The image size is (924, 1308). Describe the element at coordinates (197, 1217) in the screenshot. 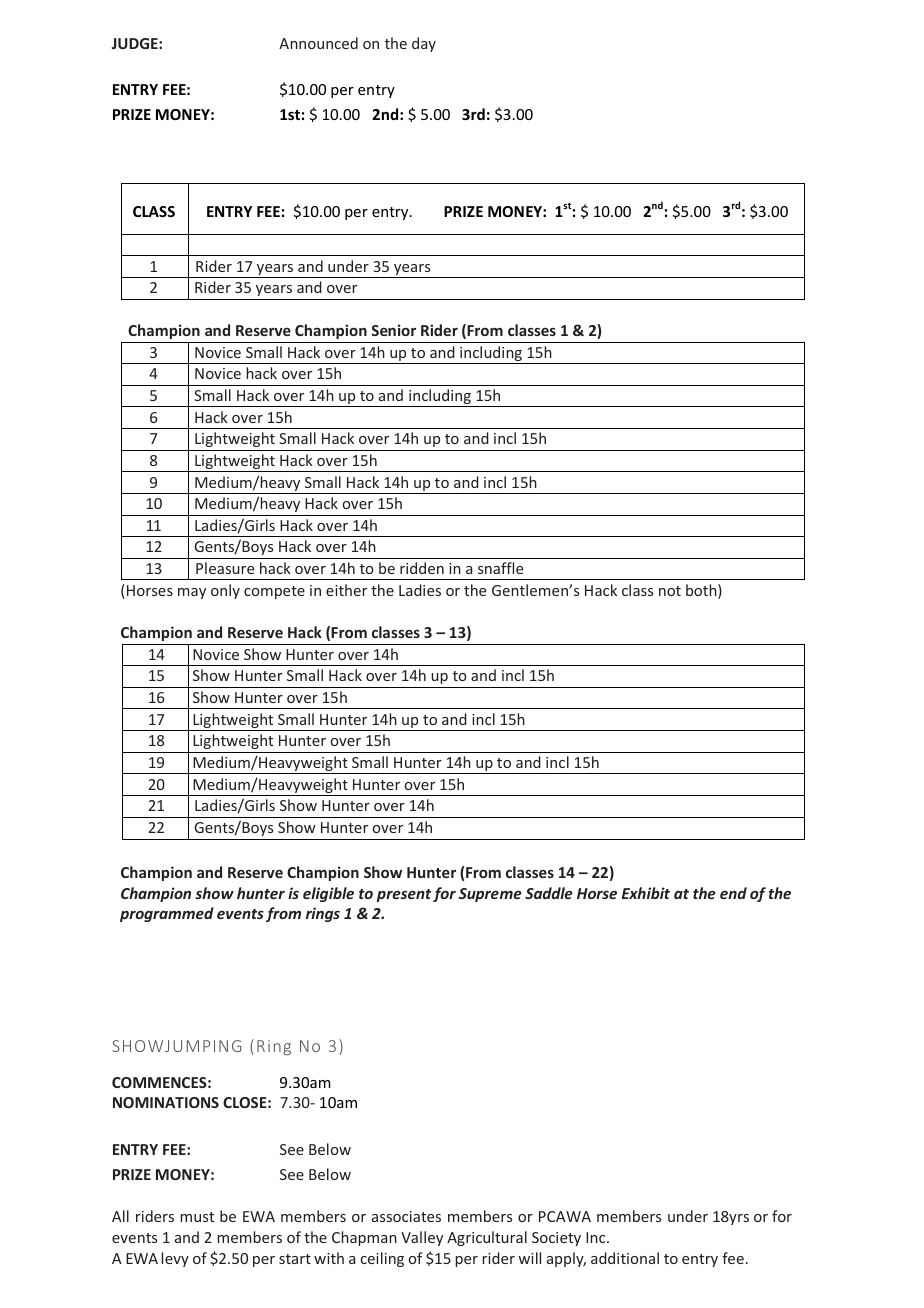

I see `must` at that location.
